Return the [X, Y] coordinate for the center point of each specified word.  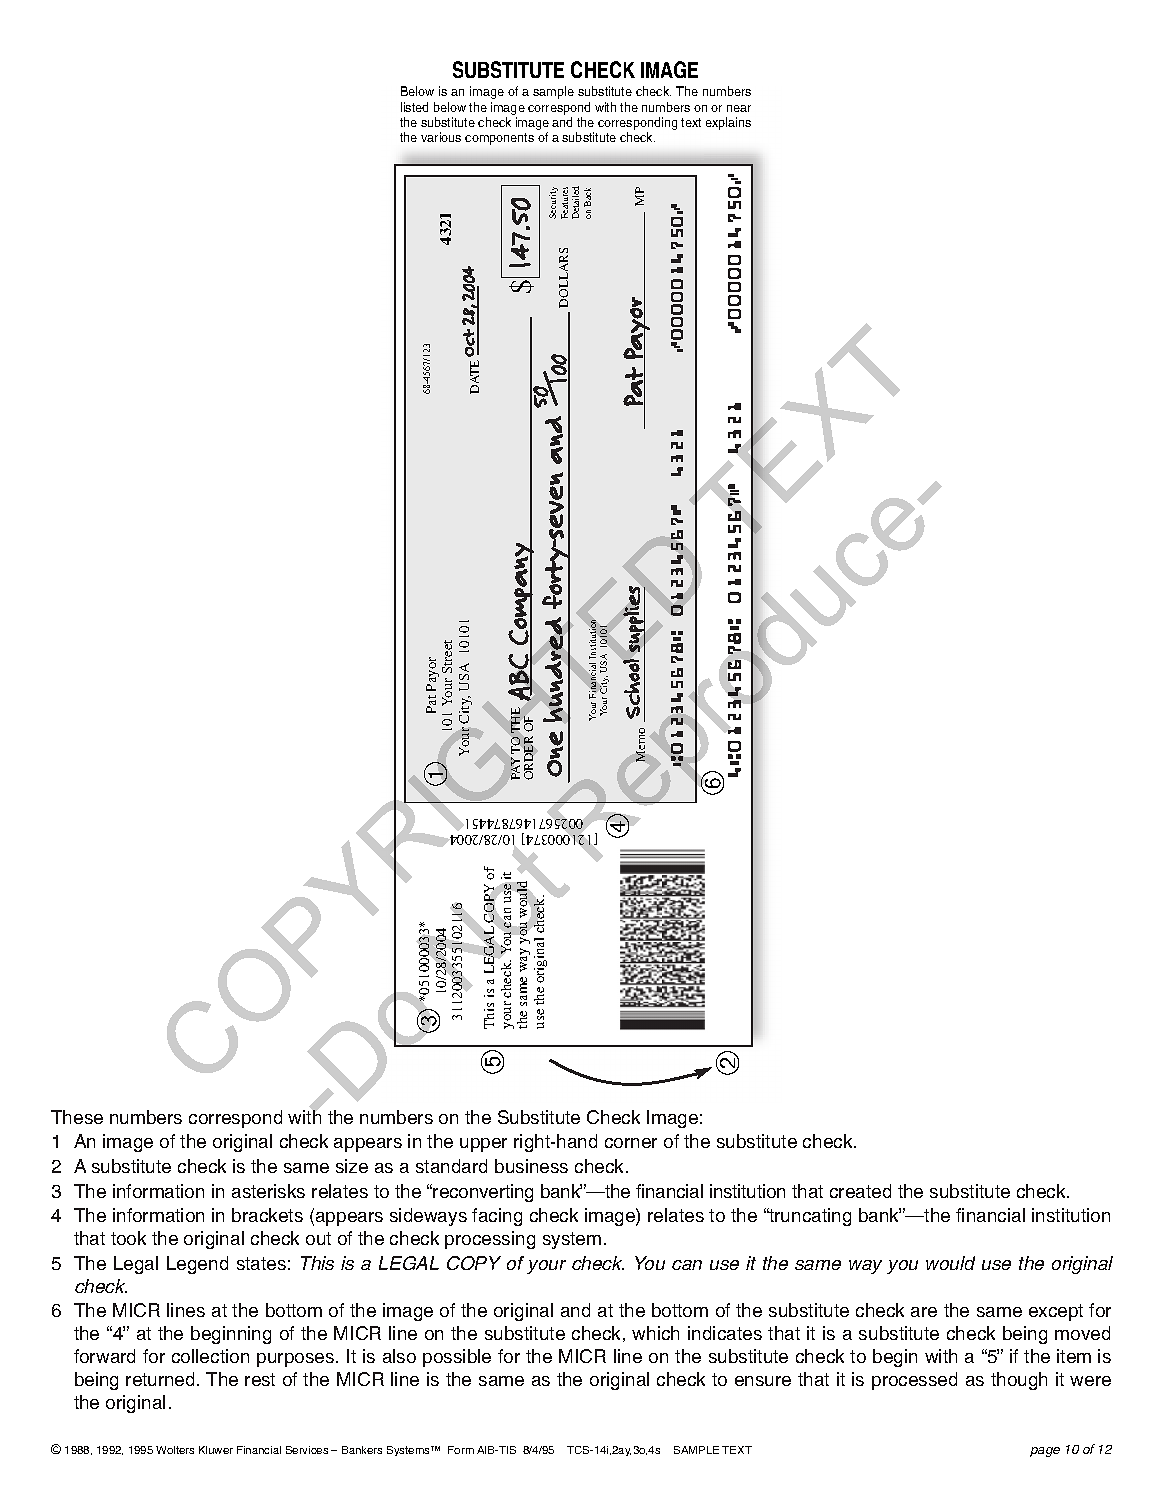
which [655, 1333]
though [1019, 1381]
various [441, 137]
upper [483, 1145]
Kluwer [216, 1450]
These [77, 1117]
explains [728, 123]
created [860, 1191]
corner [631, 1143]
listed [414, 107]
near [739, 108]
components [499, 139]
